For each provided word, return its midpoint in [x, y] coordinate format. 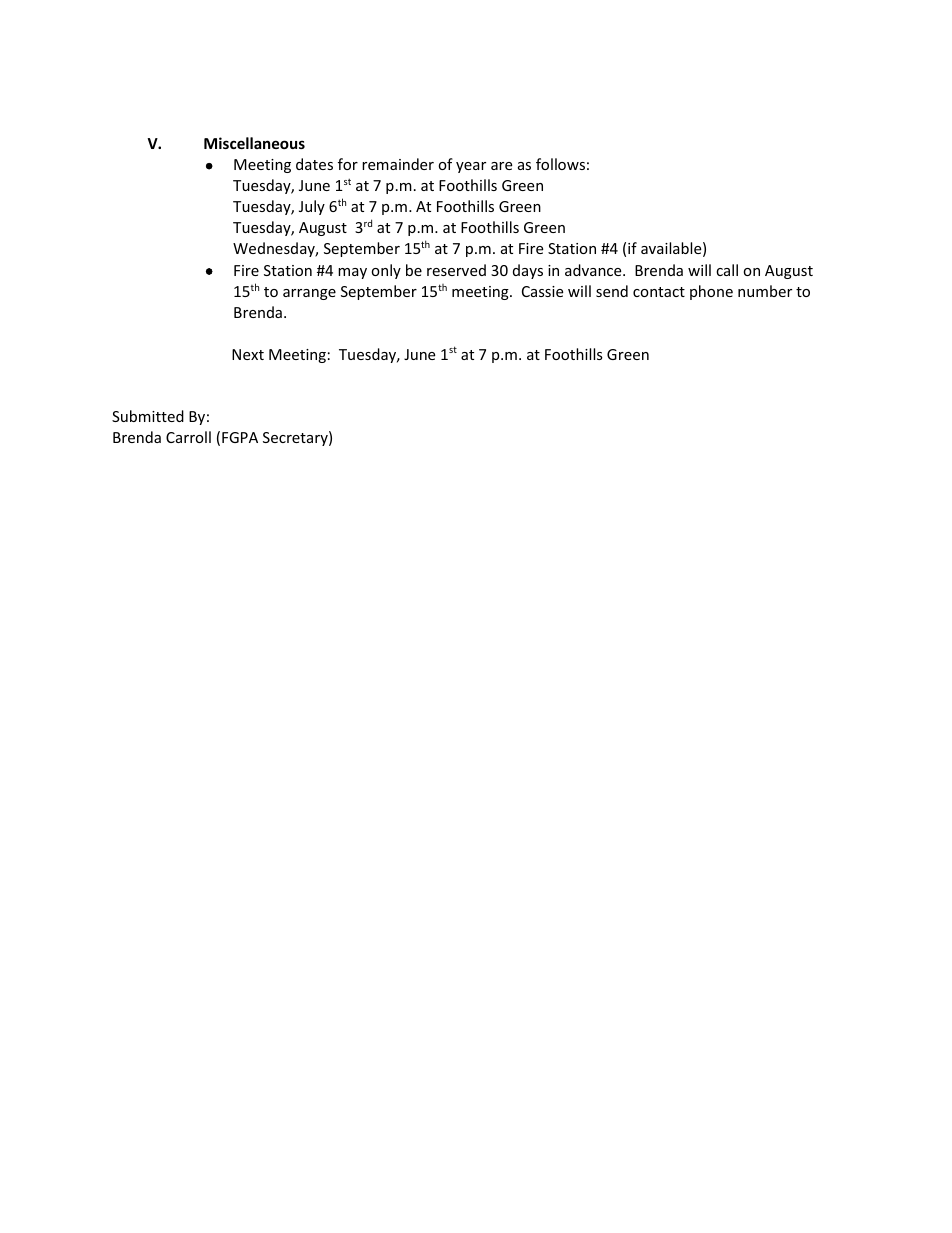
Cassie [542, 291]
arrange [309, 294]
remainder [398, 164]
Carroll [188, 437]
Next [248, 354]
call [727, 270]
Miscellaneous [254, 143]
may [352, 273]
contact [659, 292]
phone [711, 292]
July [312, 207]
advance [594, 270]
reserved [456, 270]
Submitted [148, 416]
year [471, 167]
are [501, 166]
